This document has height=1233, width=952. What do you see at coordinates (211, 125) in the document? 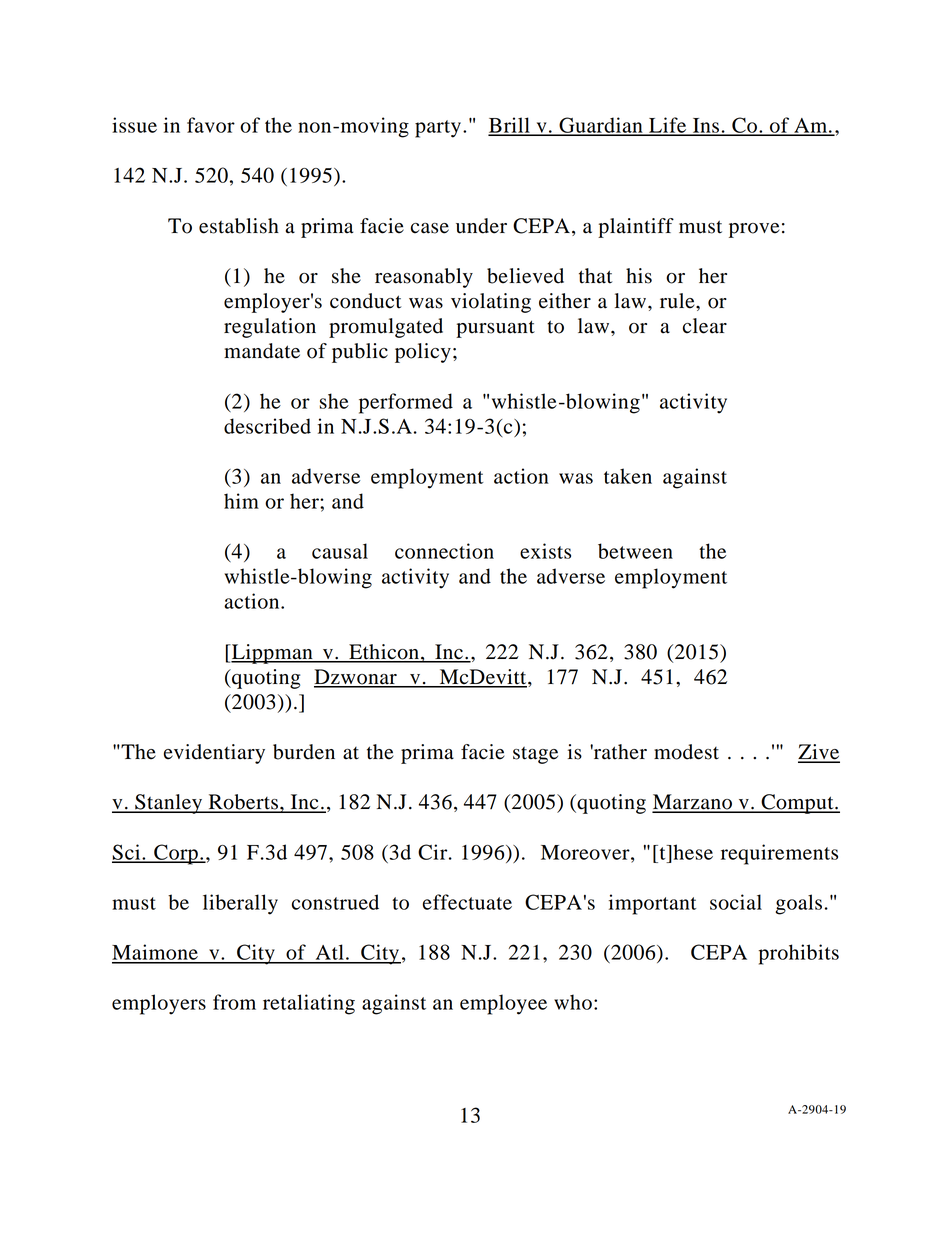
I see `favor` at bounding box center [211, 125].
